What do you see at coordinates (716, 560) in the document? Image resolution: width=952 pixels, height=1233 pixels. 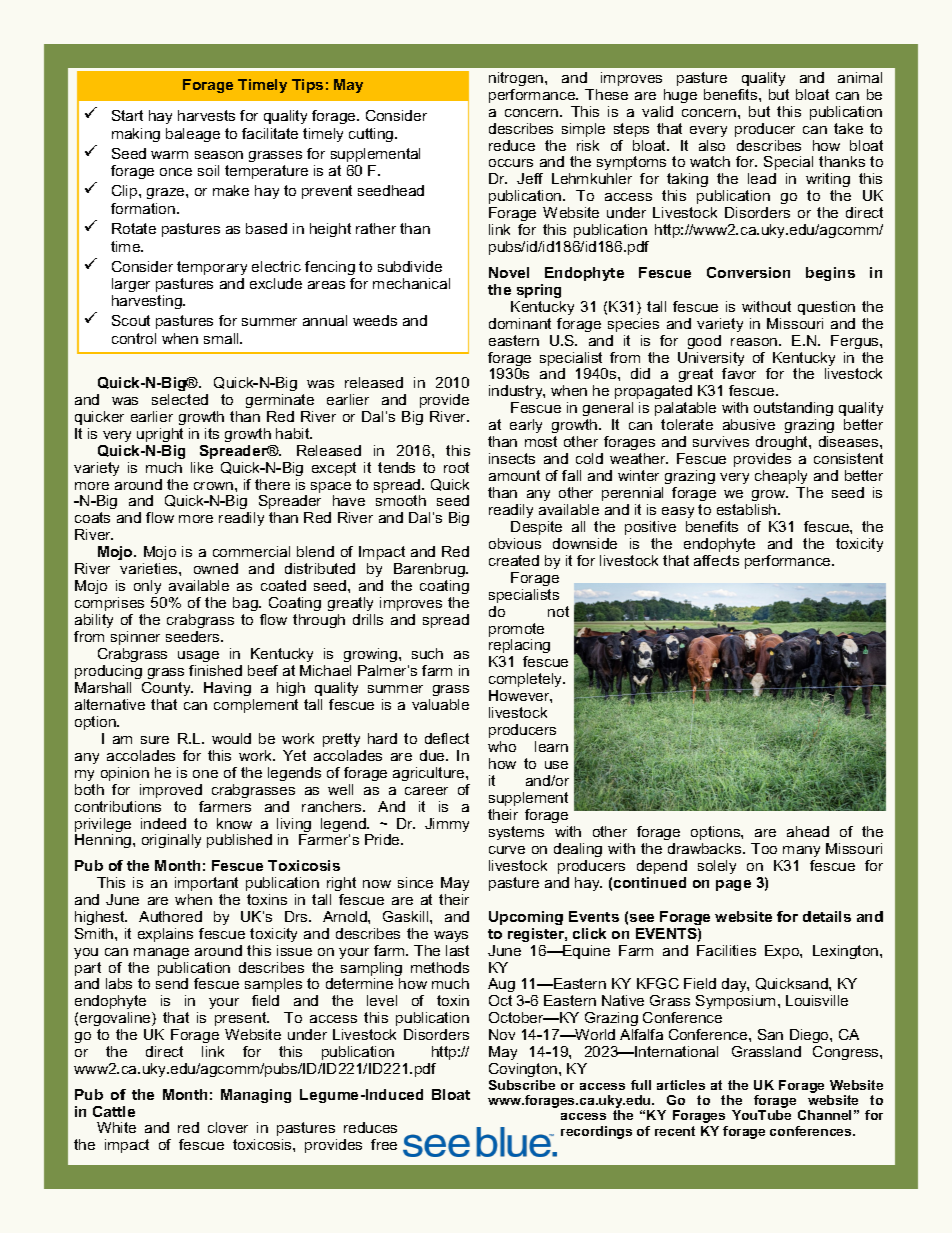 I see `affects` at bounding box center [716, 560].
